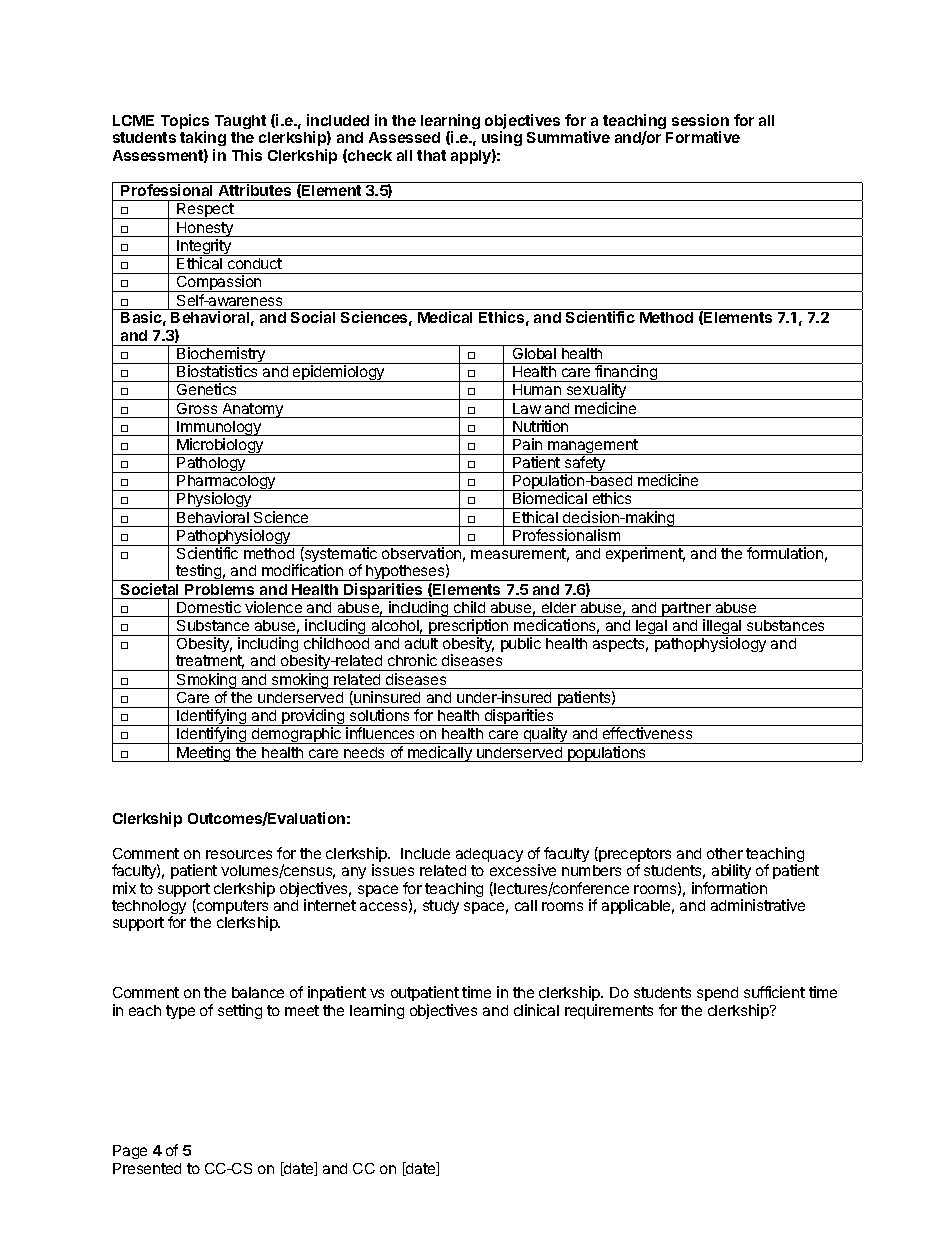  What do you see at coordinates (431, 155) in the screenshot?
I see `that` at bounding box center [431, 155].
